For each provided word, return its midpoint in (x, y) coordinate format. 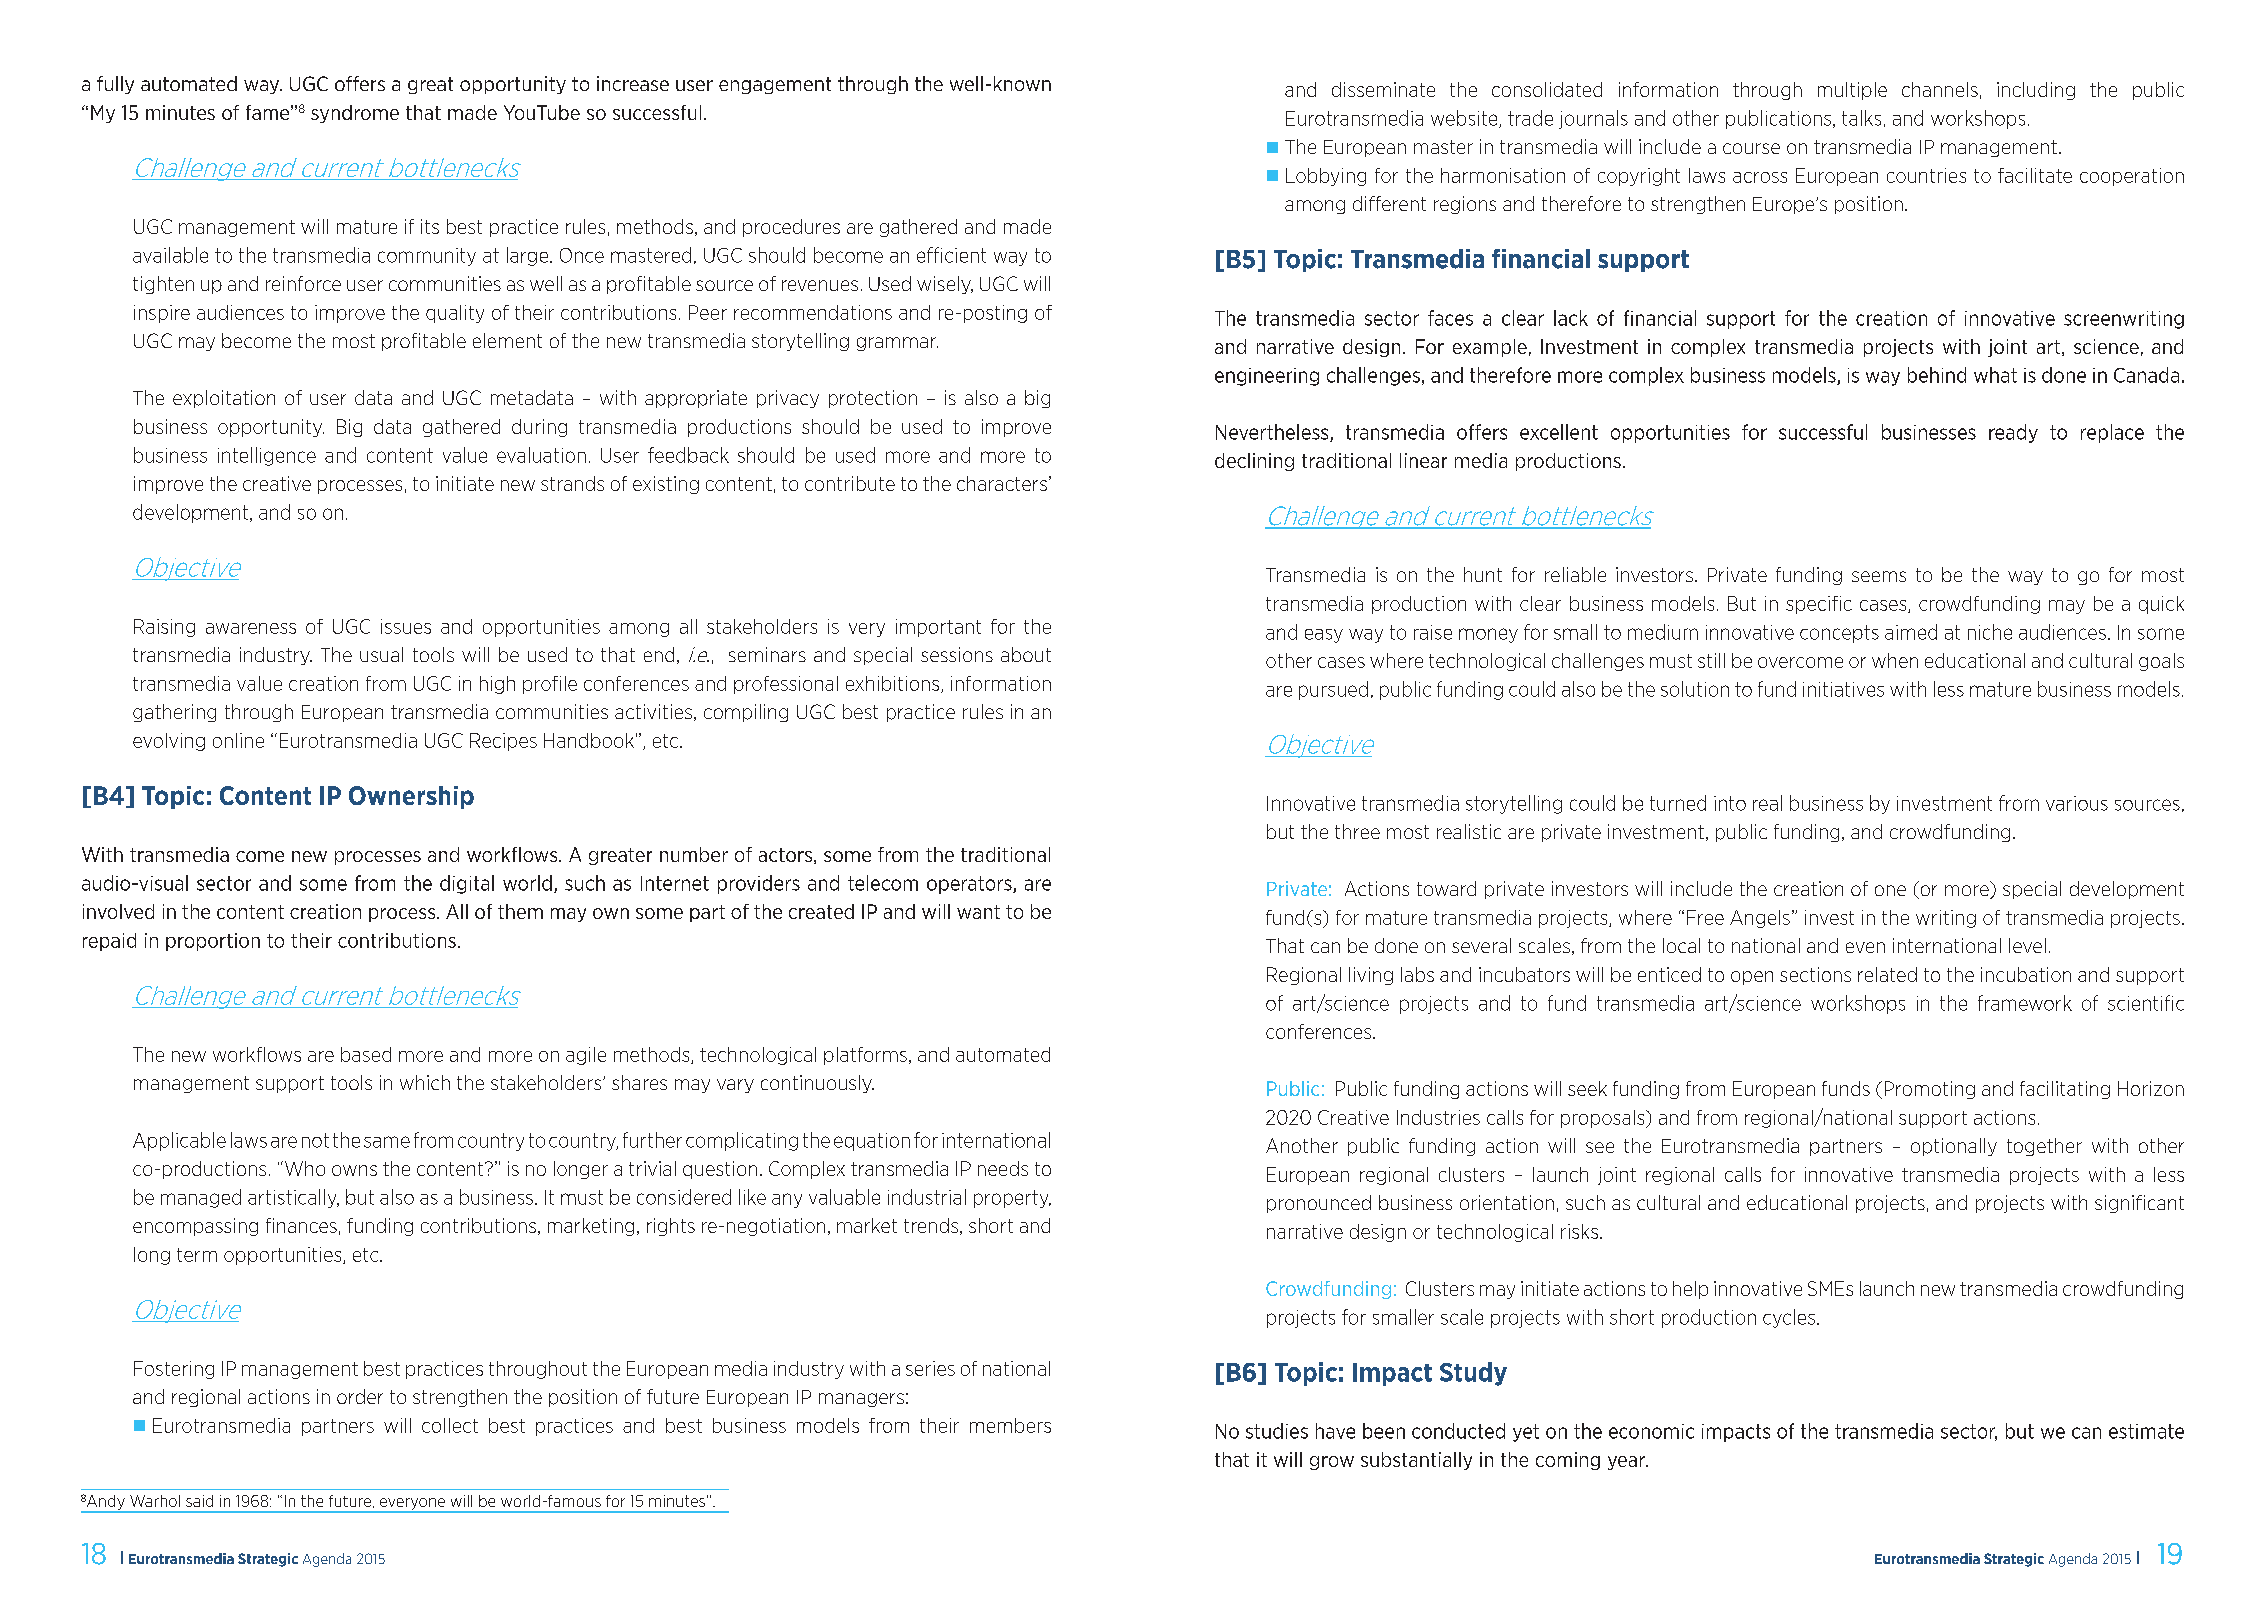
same (387, 1142)
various (2077, 803)
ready (2013, 433)
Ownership (411, 797)
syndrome (355, 114)
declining (1254, 462)
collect (450, 1425)
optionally (1954, 1147)
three (1357, 831)
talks (1861, 118)
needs (1003, 1168)
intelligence (267, 456)
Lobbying (1326, 177)
